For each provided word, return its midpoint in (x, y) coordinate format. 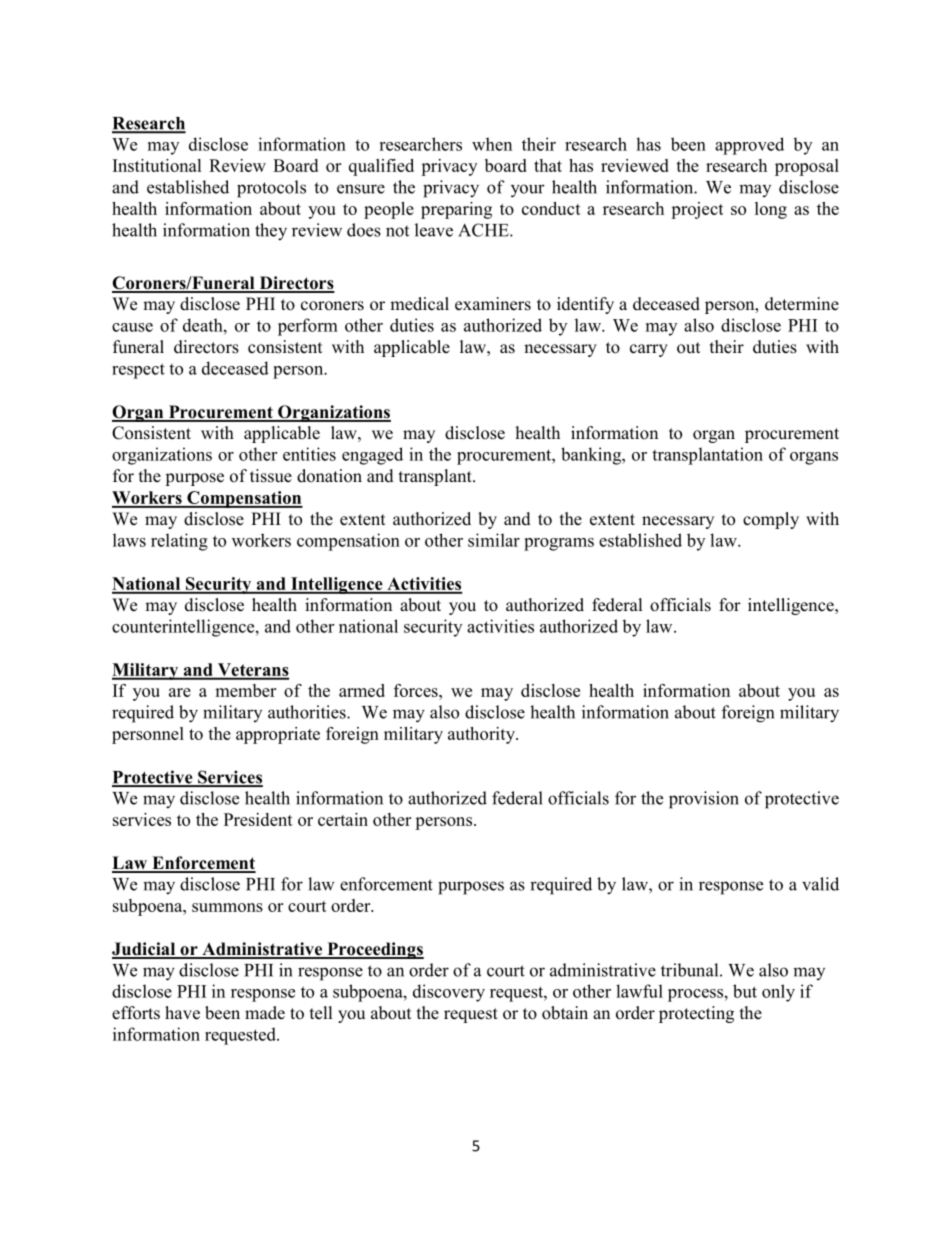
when (492, 144)
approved (749, 146)
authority (482, 735)
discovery (449, 993)
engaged (372, 456)
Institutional (157, 165)
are (180, 692)
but (745, 991)
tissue (271, 476)
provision (704, 800)
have (182, 1013)
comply (771, 520)
